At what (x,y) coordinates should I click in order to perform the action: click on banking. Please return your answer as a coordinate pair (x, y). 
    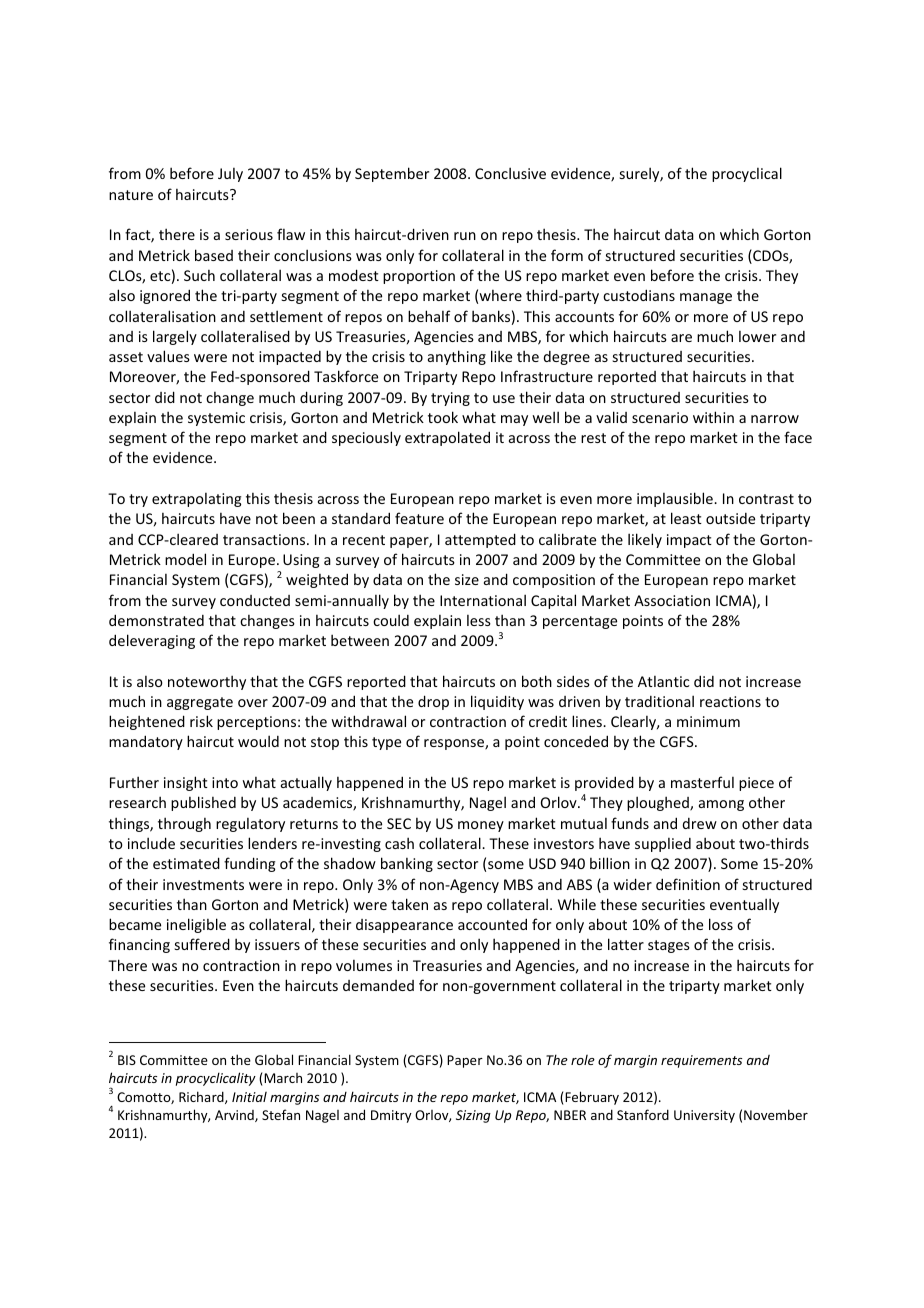
    Looking at the image, I should click on (407, 864).
